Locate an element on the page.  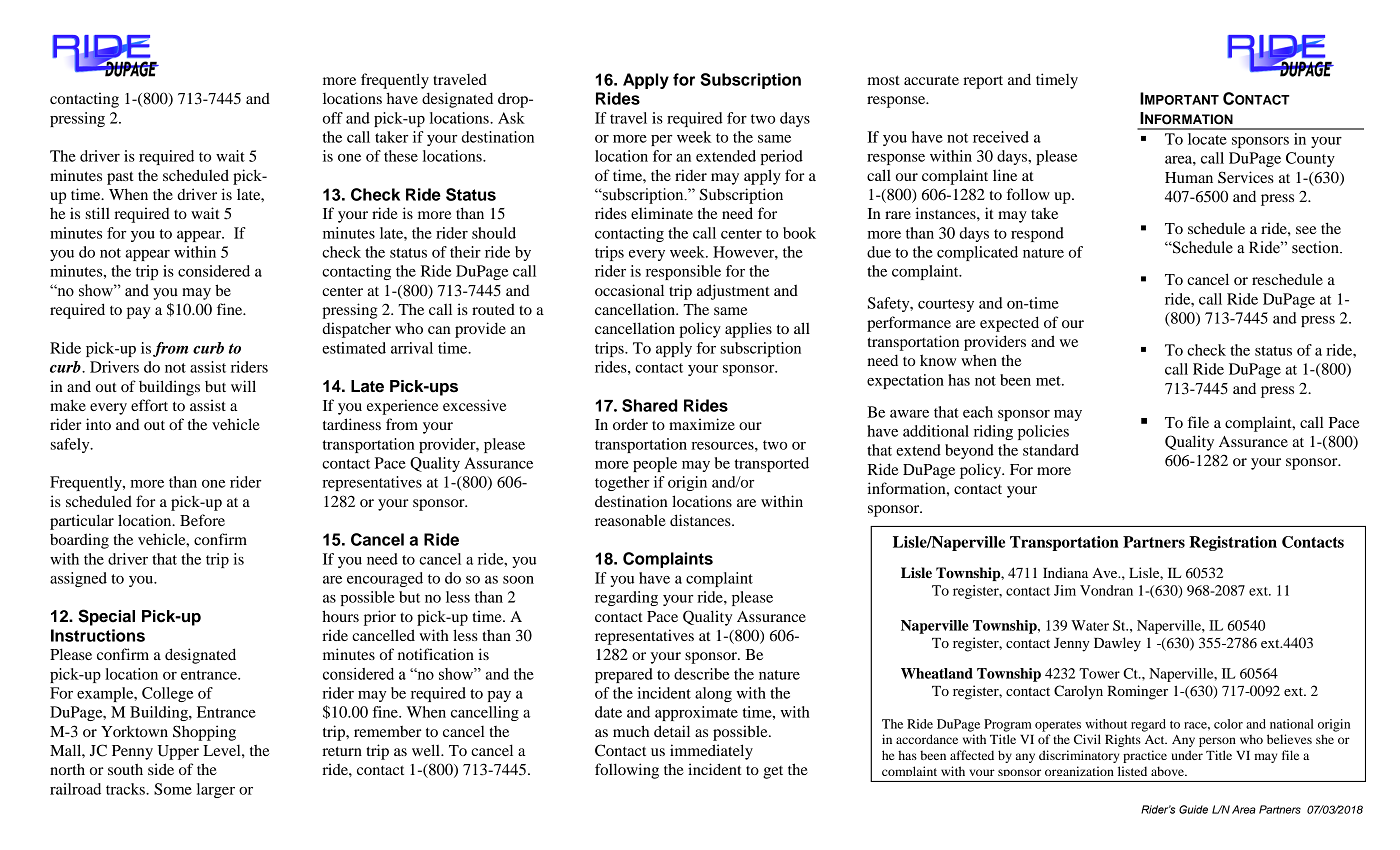
into is located at coordinates (98, 424).
